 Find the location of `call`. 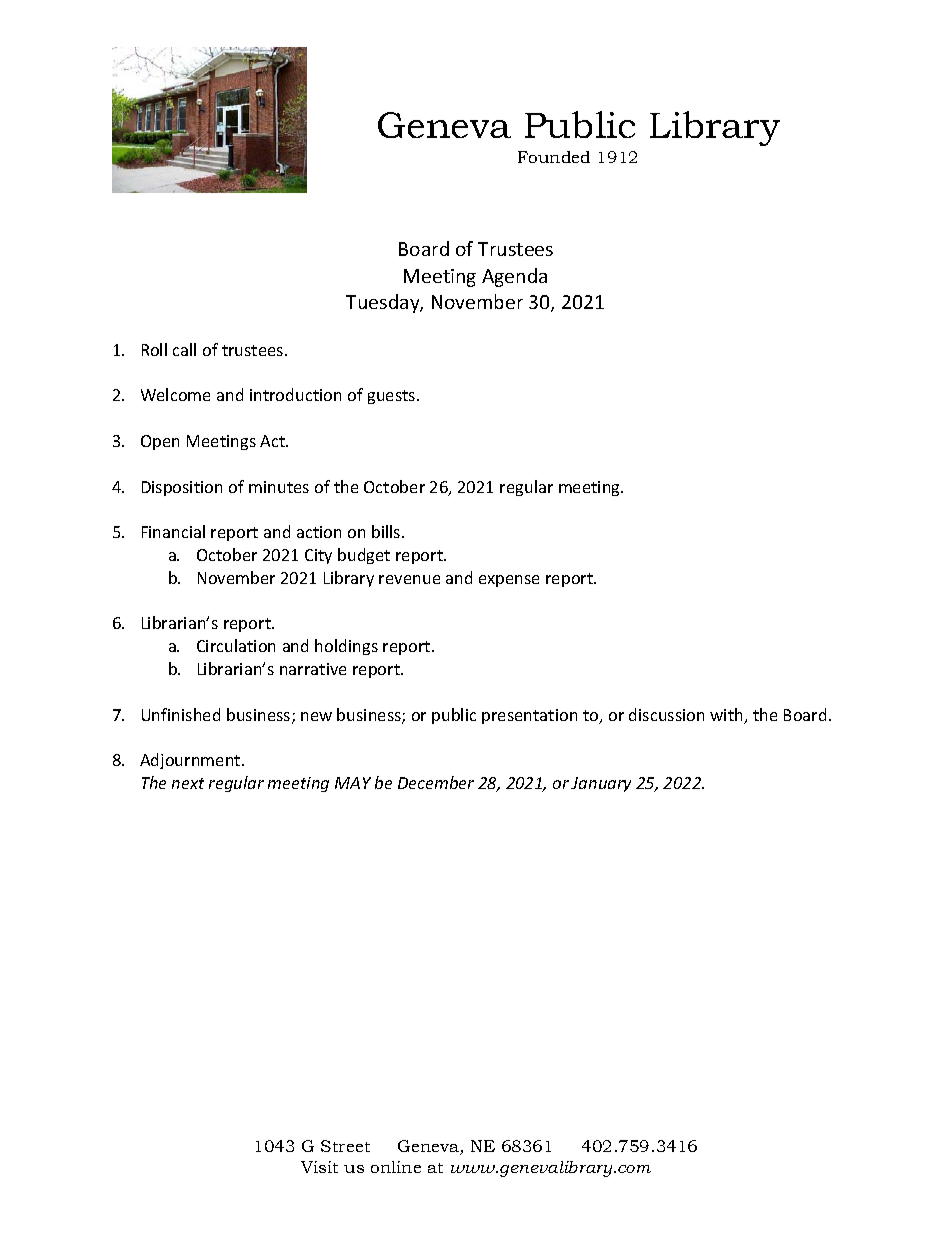

call is located at coordinates (184, 349).
